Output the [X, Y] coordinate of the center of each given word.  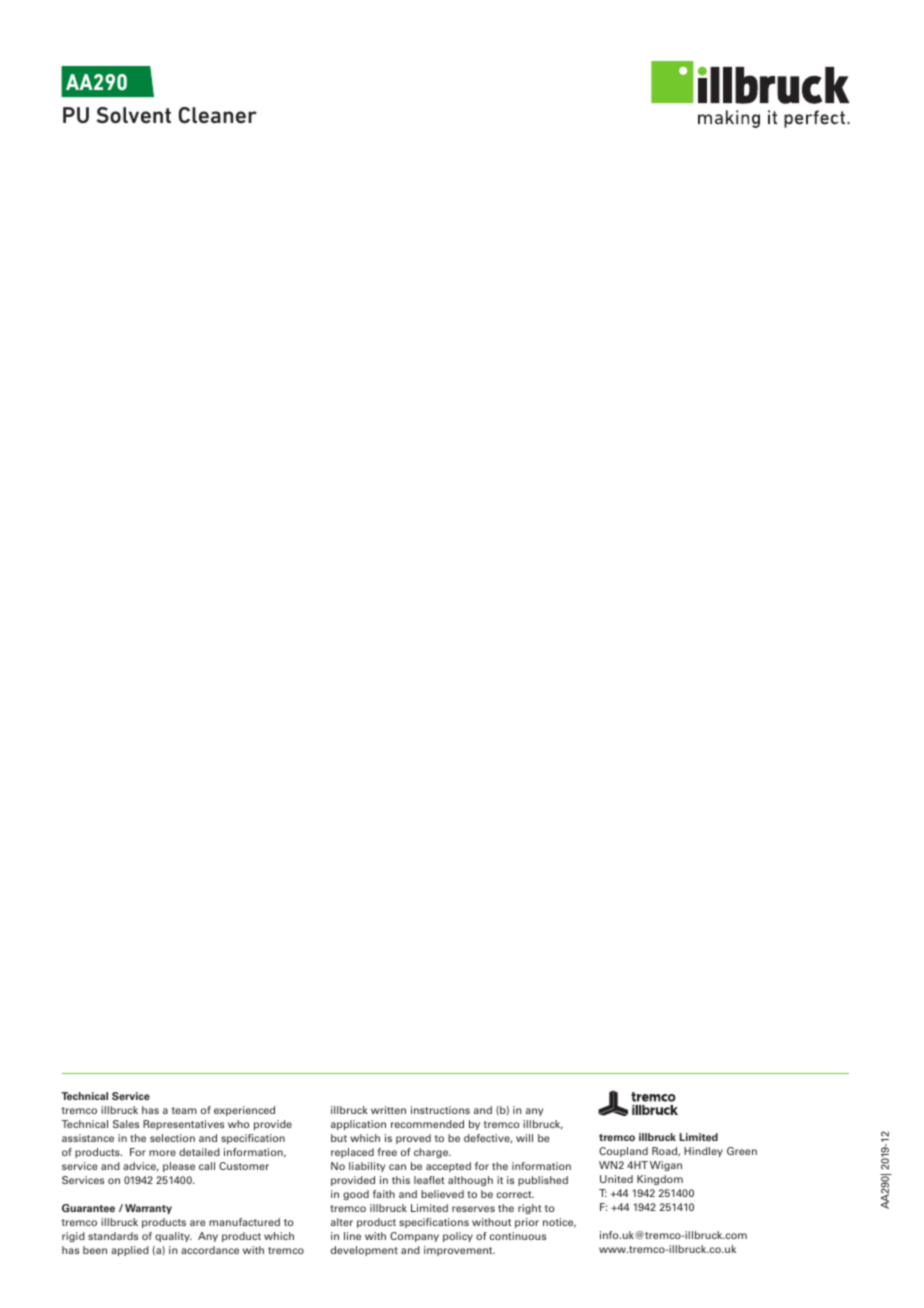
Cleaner [218, 115]
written [388, 1110]
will [524, 1138]
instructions [440, 1110]
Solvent [134, 115]
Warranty [148, 1209]
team [184, 1110]
